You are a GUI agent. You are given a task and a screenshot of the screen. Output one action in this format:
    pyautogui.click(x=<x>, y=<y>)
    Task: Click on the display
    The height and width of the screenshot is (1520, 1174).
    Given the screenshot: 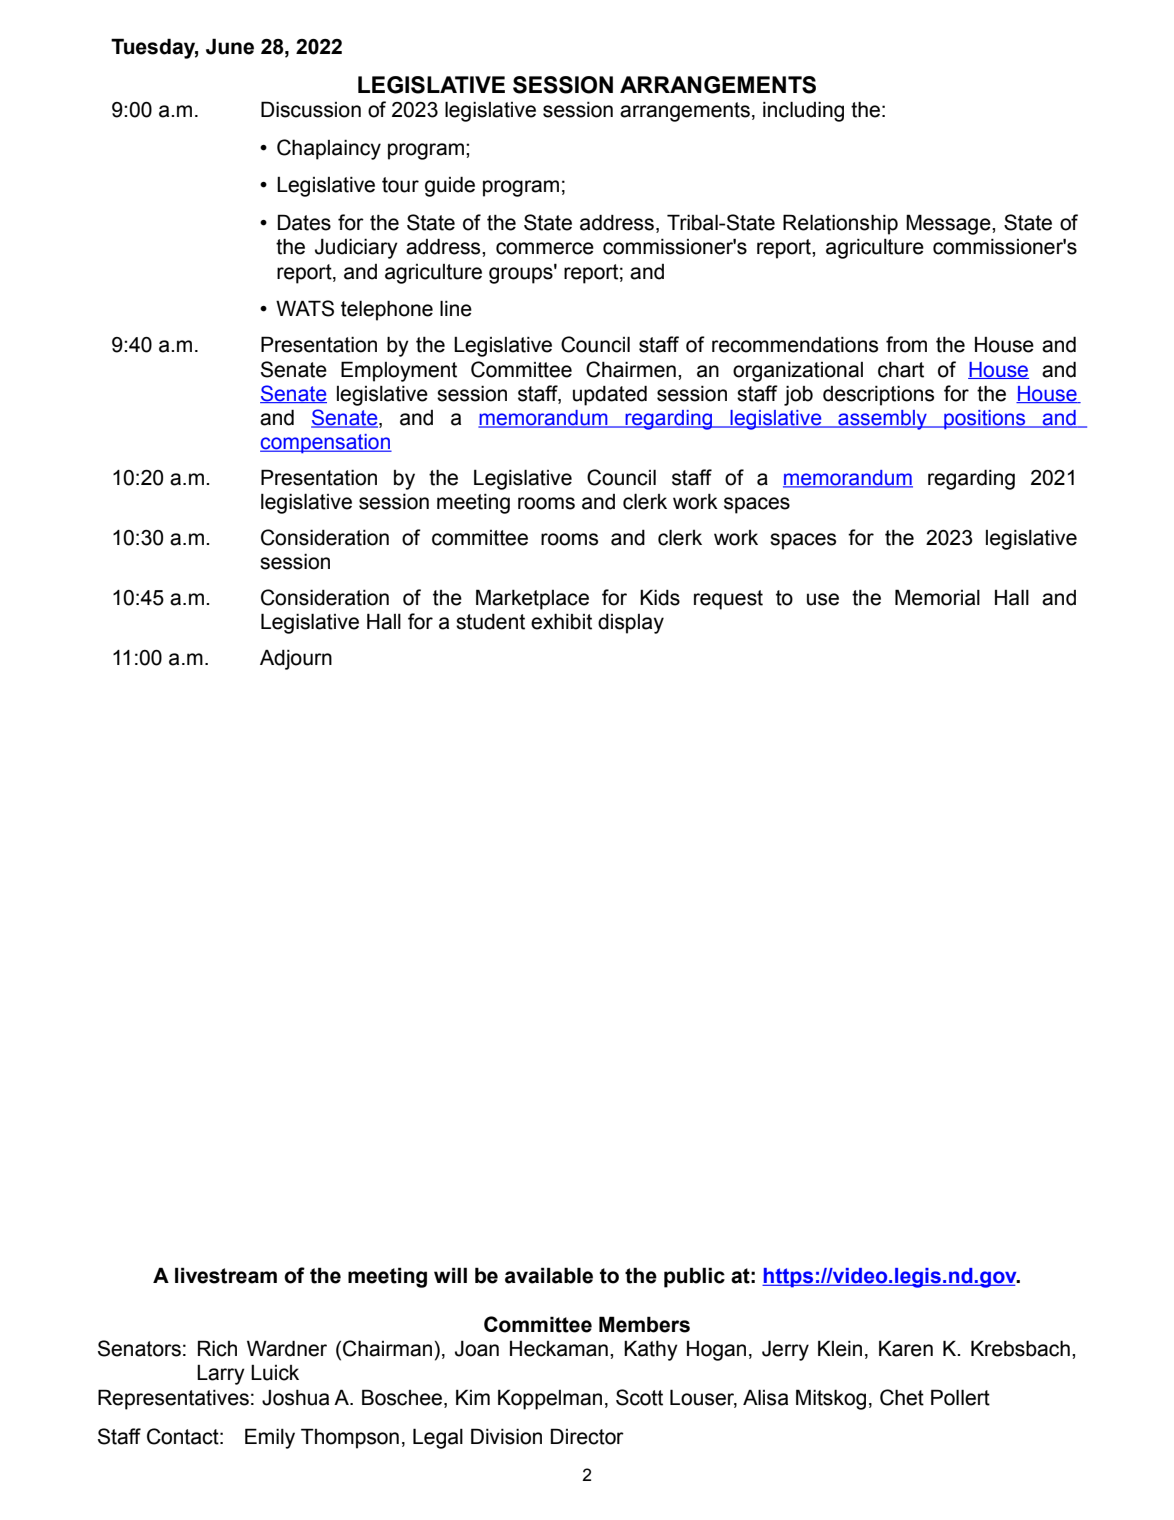 What is the action you would take?
    pyautogui.click(x=631, y=624)
